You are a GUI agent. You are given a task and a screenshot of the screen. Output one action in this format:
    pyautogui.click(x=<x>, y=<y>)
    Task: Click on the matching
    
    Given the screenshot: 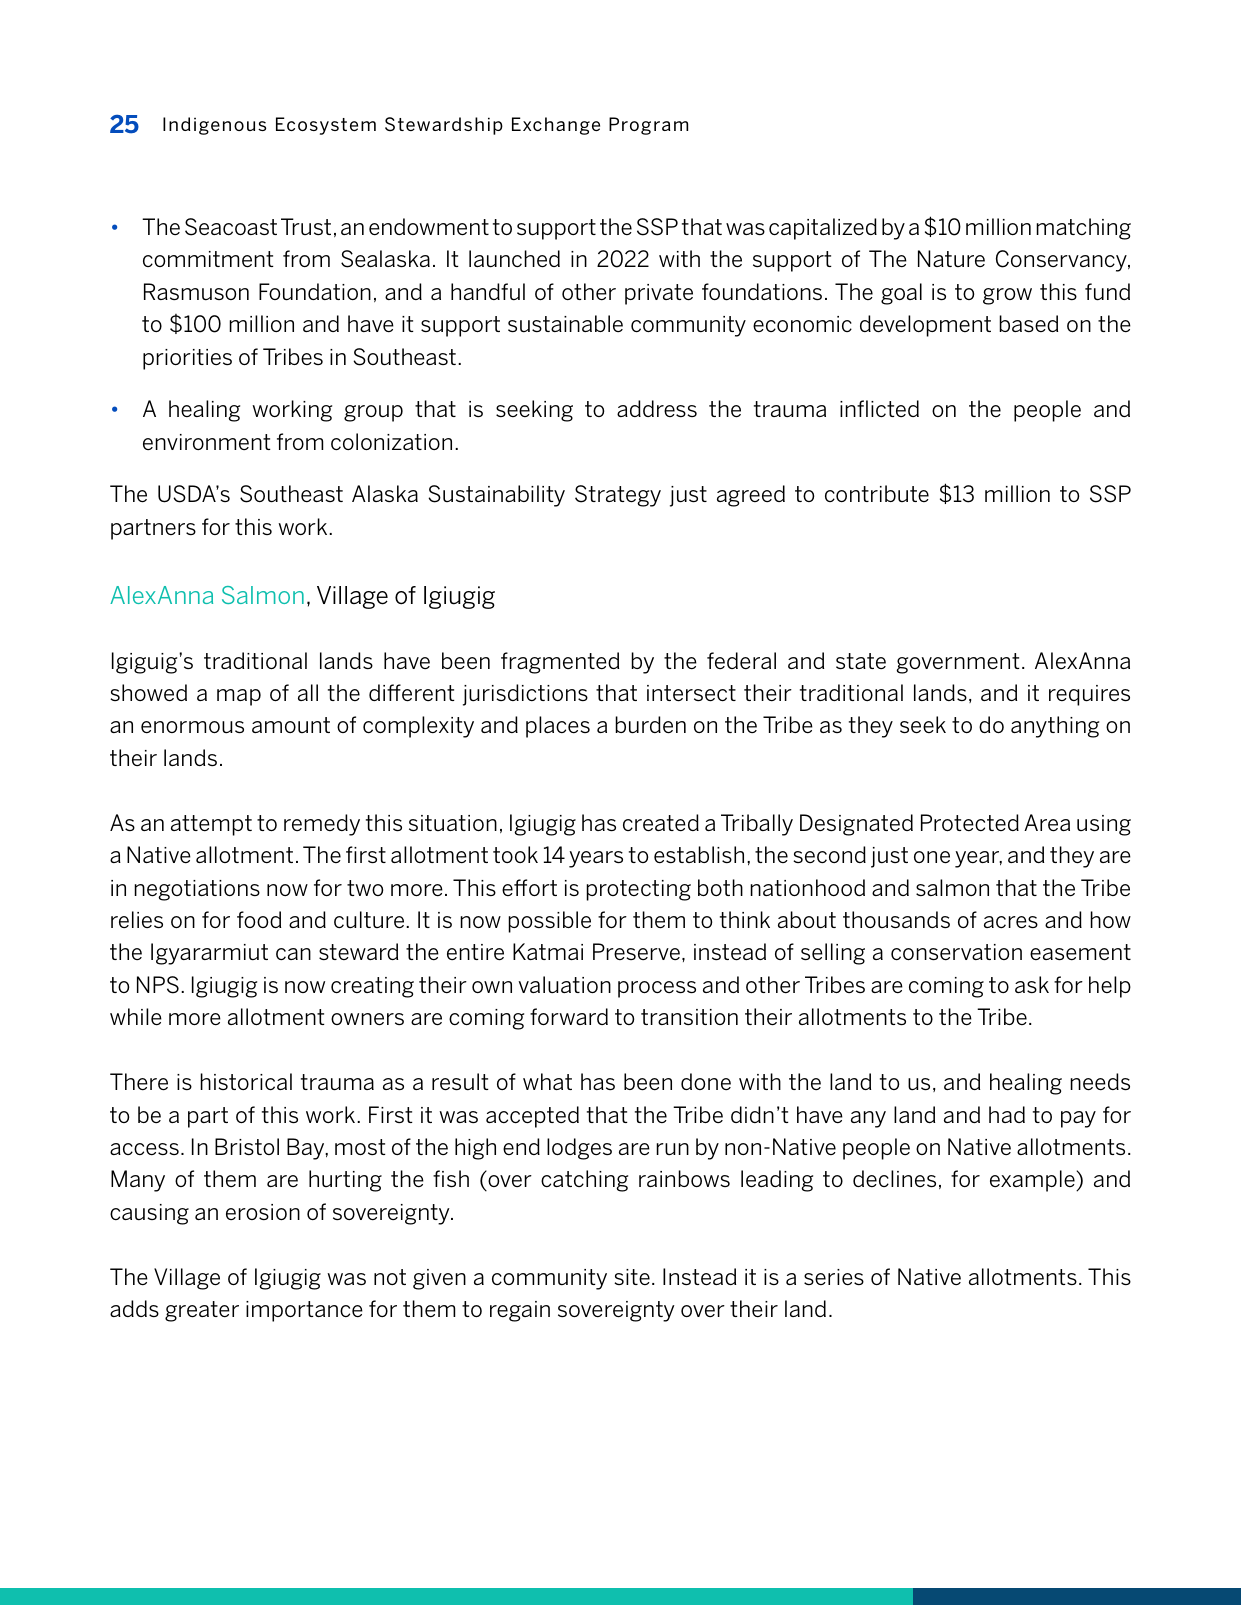 What is the action you would take?
    pyautogui.click(x=1083, y=229)
